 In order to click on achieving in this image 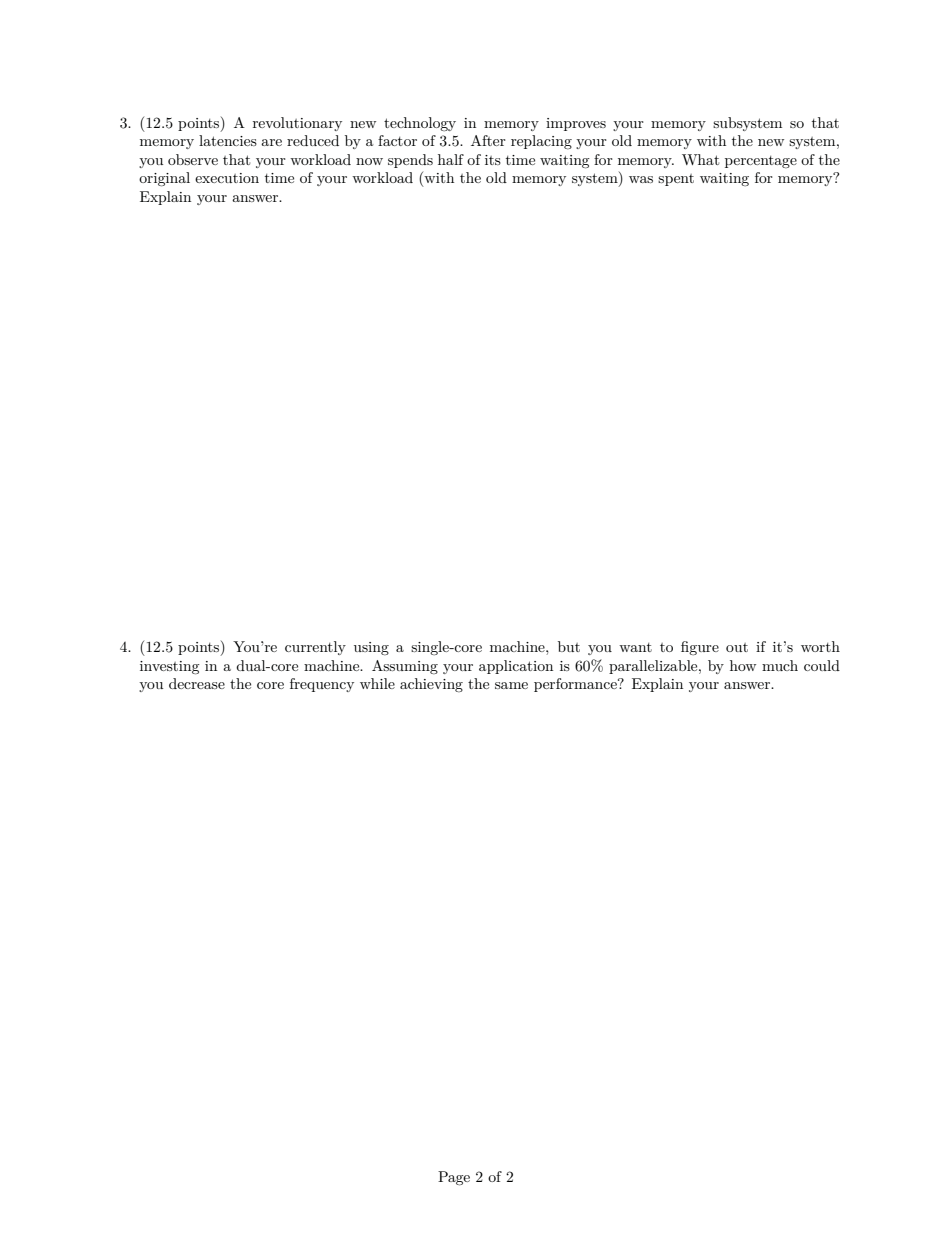, I will do `click(431, 685)`.
